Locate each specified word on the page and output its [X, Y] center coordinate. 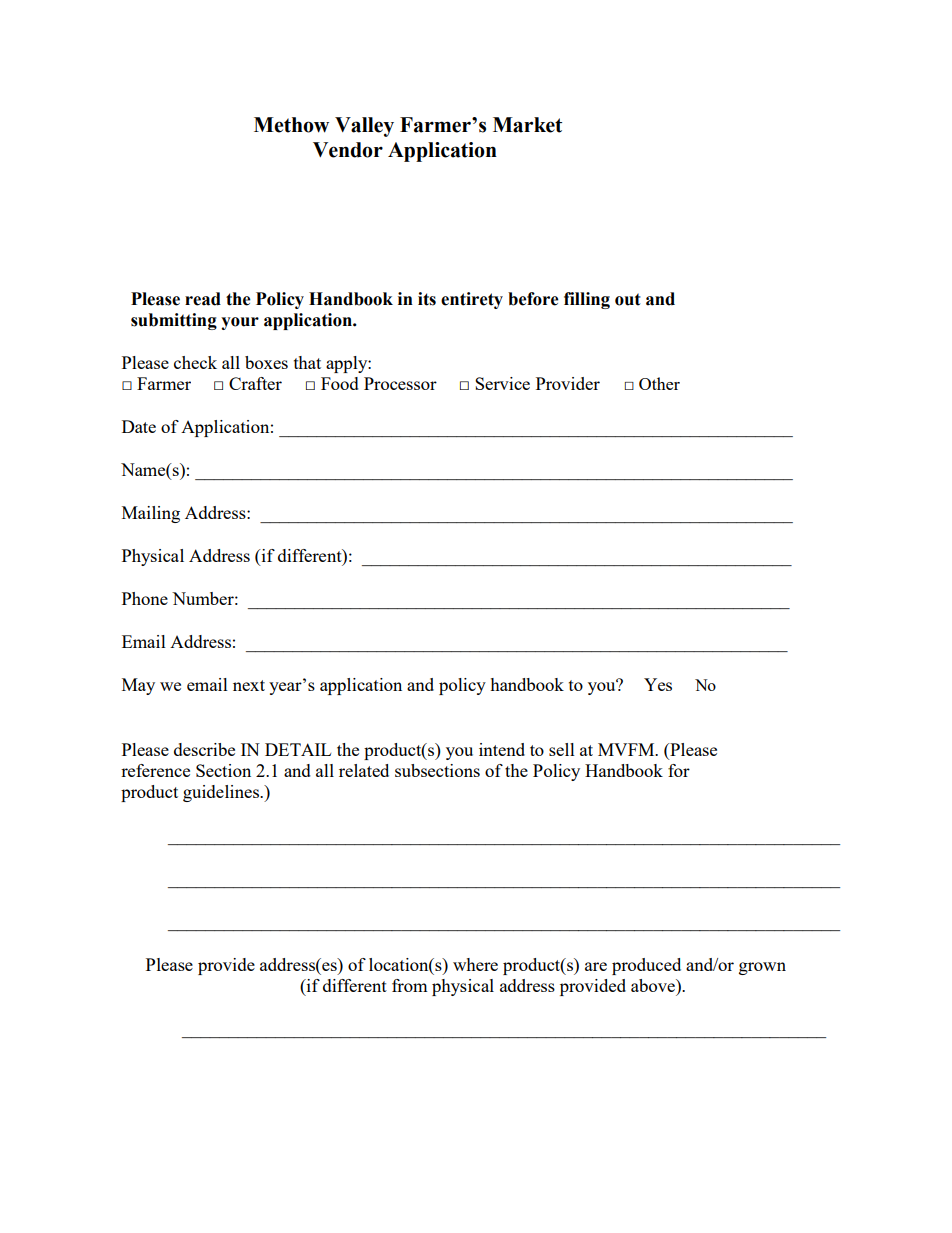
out [628, 299]
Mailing [151, 514]
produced [646, 966]
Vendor [348, 150]
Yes [658, 684]
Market [527, 125]
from [410, 985]
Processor [400, 383]
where [475, 964]
